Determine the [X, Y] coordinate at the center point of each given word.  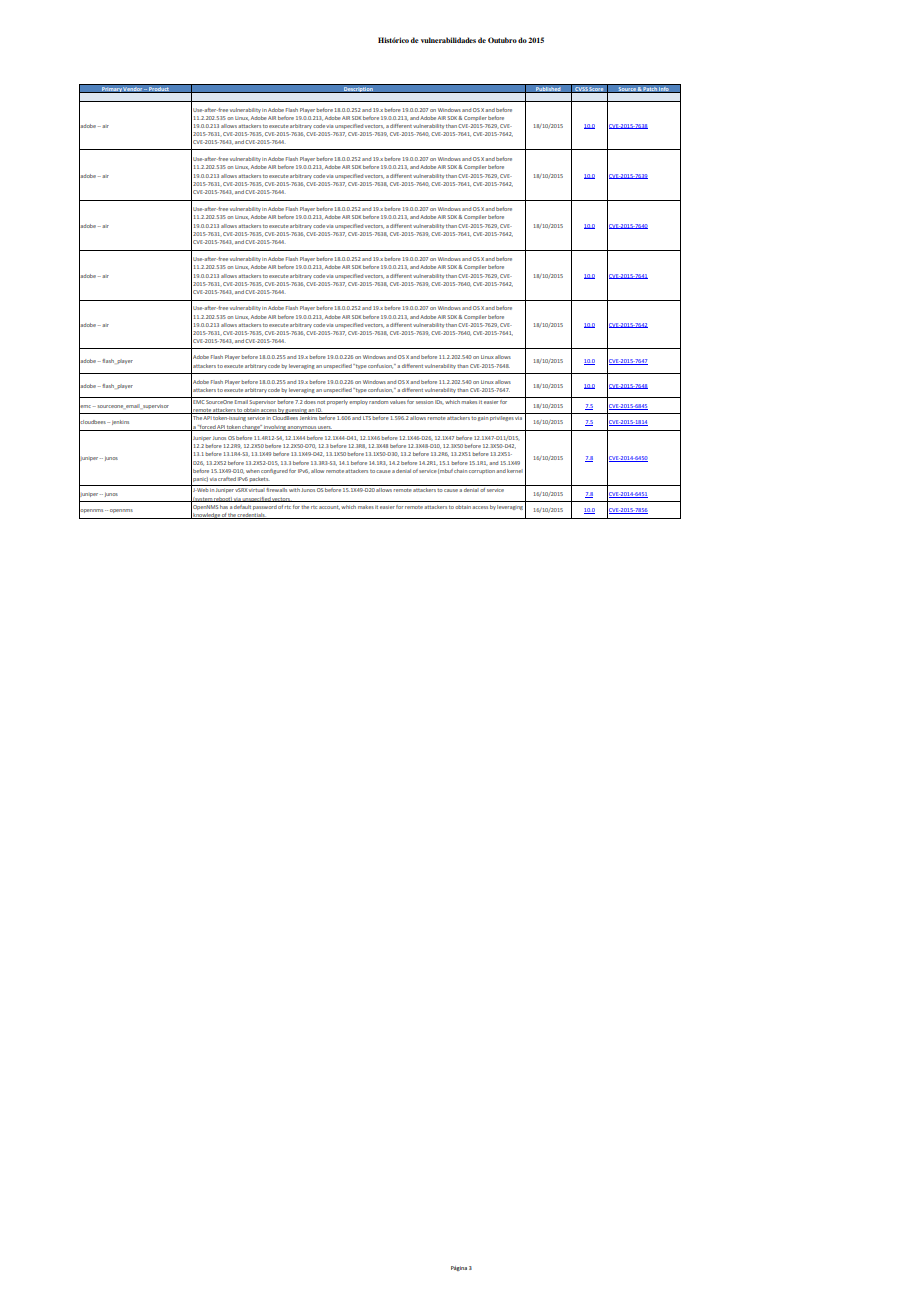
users [325, 428]
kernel [515, 471]
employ [358, 402]
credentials [251, 516]
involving [275, 428]
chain [460, 471]
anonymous [302, 428]
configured [274, 471]
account [329, 507]
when [253, 471]
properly [337, 402]
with [294, 490]
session [424, 402]
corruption [482, 472]
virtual [257, 490]
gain [483, 418]
